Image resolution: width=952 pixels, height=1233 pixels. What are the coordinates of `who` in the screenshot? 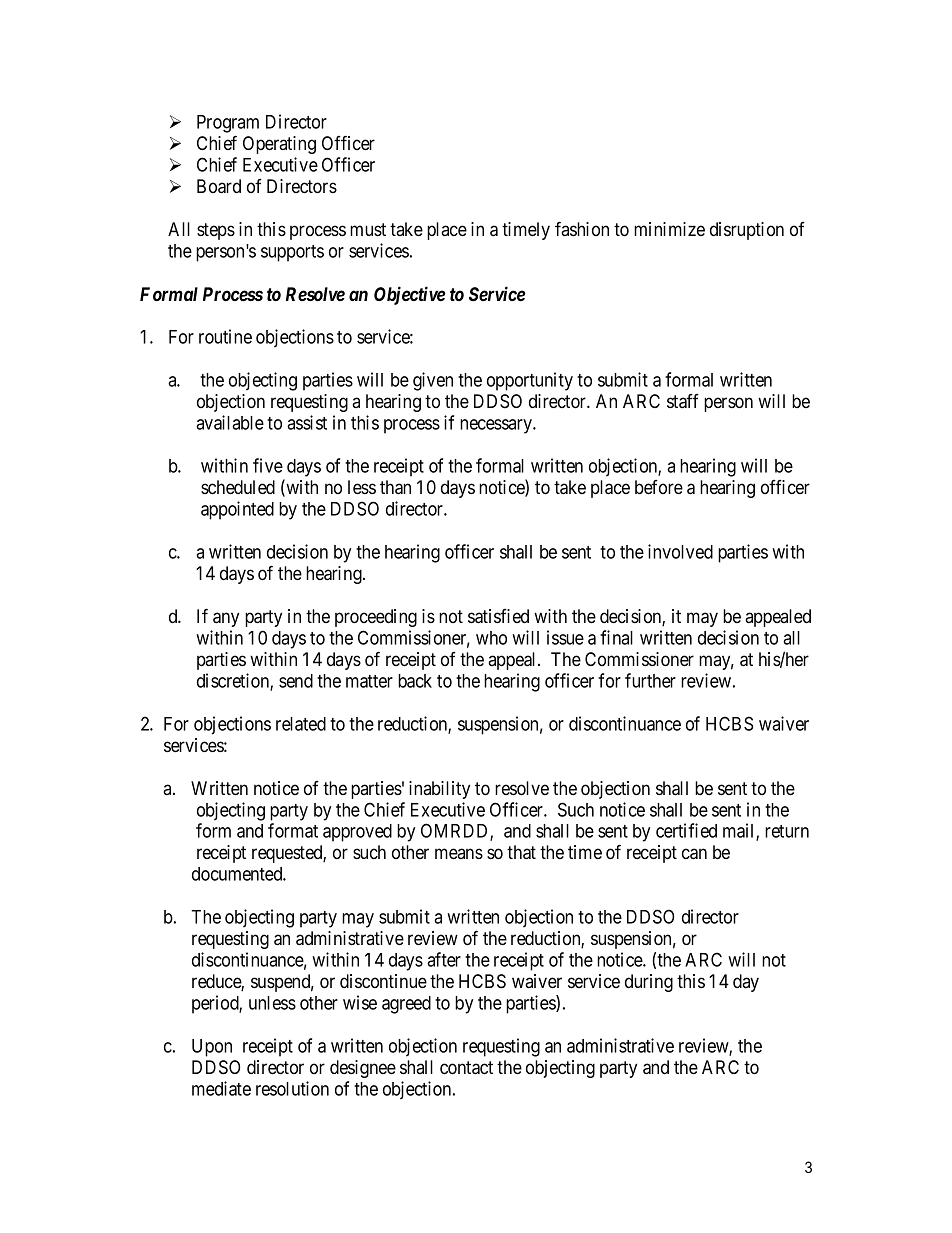 It's located at (491, 638).
